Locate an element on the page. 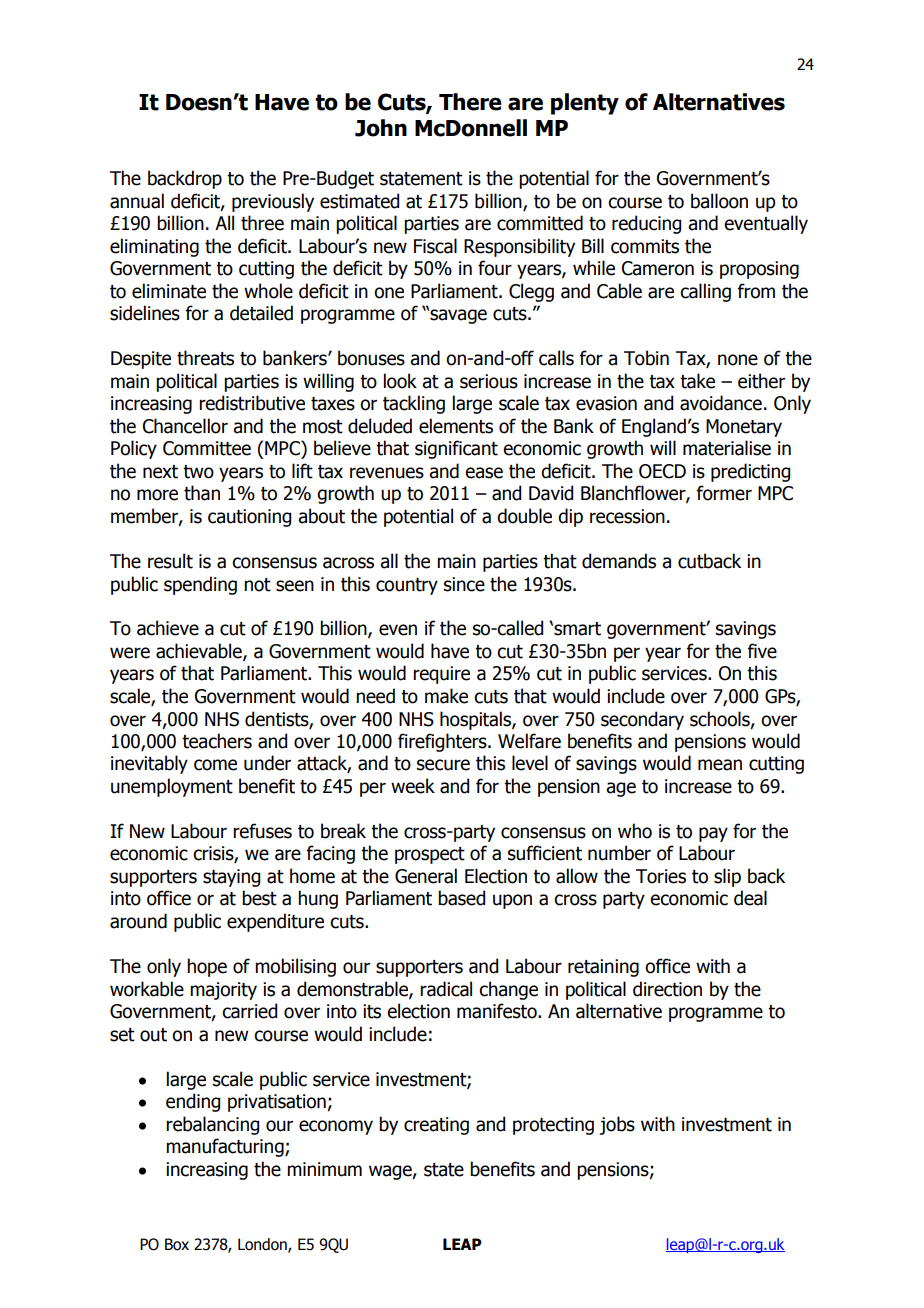 This document has height=1308, width=924. creating is located at coordinates (436, 1126).
